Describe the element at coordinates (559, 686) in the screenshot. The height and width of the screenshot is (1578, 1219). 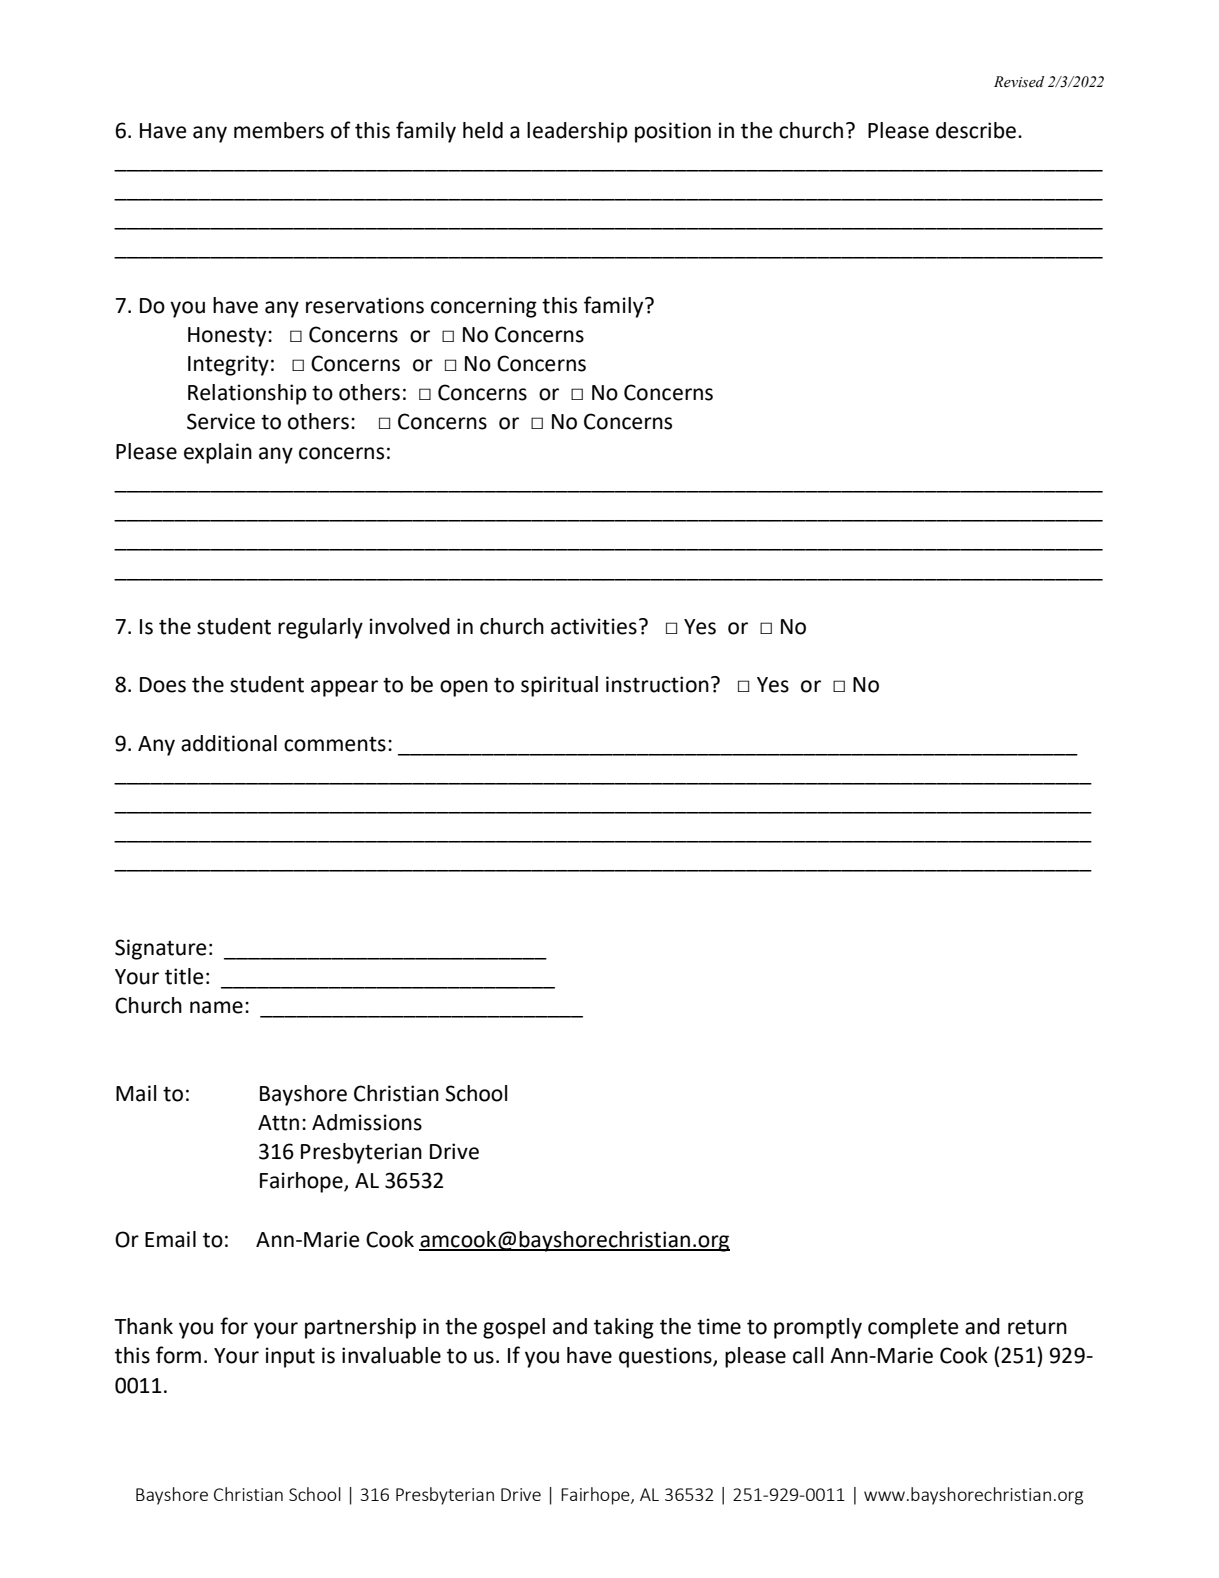
I see `spiritual` at that location.
